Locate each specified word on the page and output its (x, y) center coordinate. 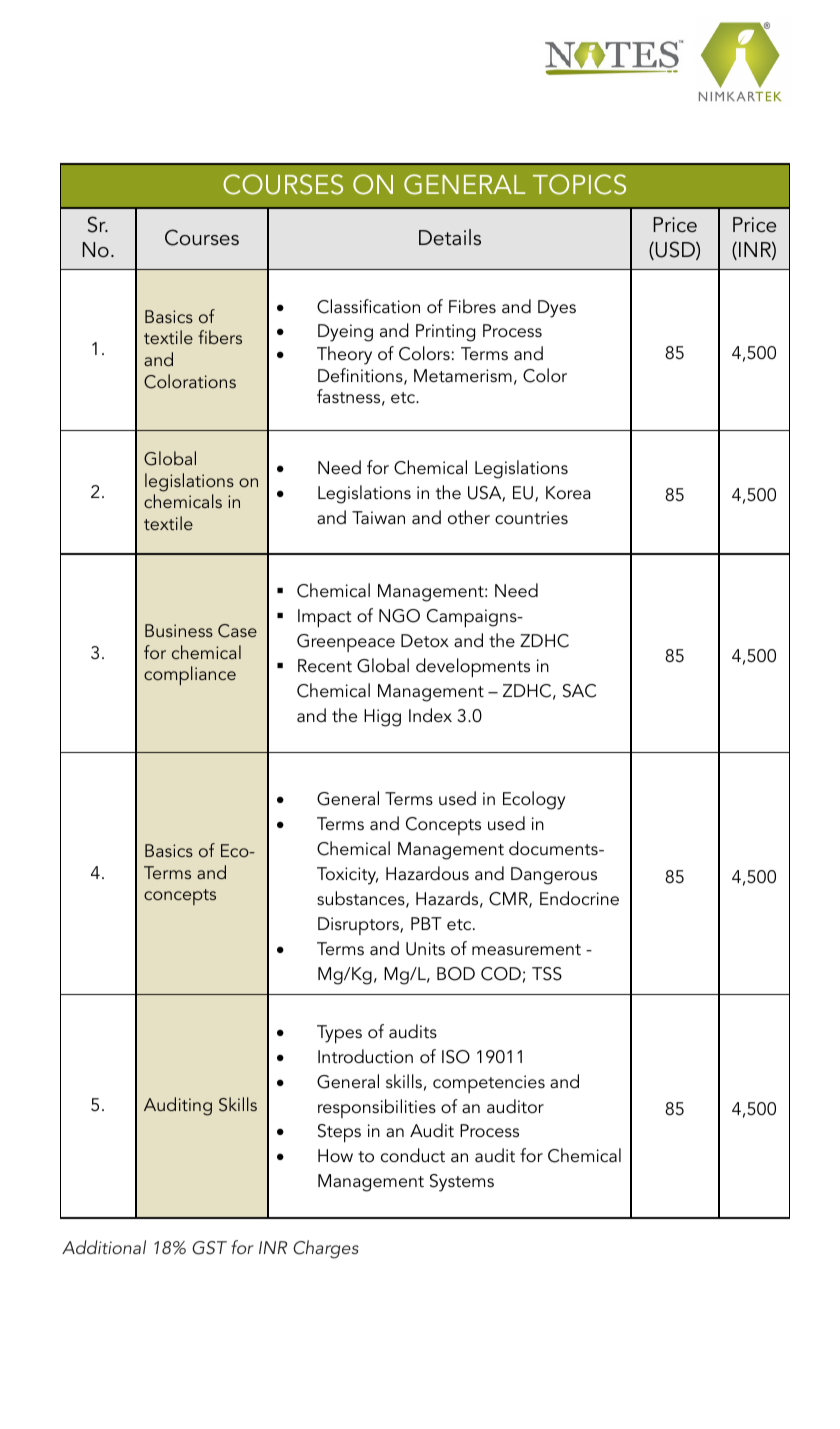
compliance (190, 675)
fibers (220, 337)
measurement (526, 949)
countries (531, 518)
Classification (368, 306)
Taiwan (378, 517)
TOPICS (579, 184)
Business (179, 630)
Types (339, 1034)
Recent (325, 666)
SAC (579, 691)
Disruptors (359, 926)
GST (209, 1248)
